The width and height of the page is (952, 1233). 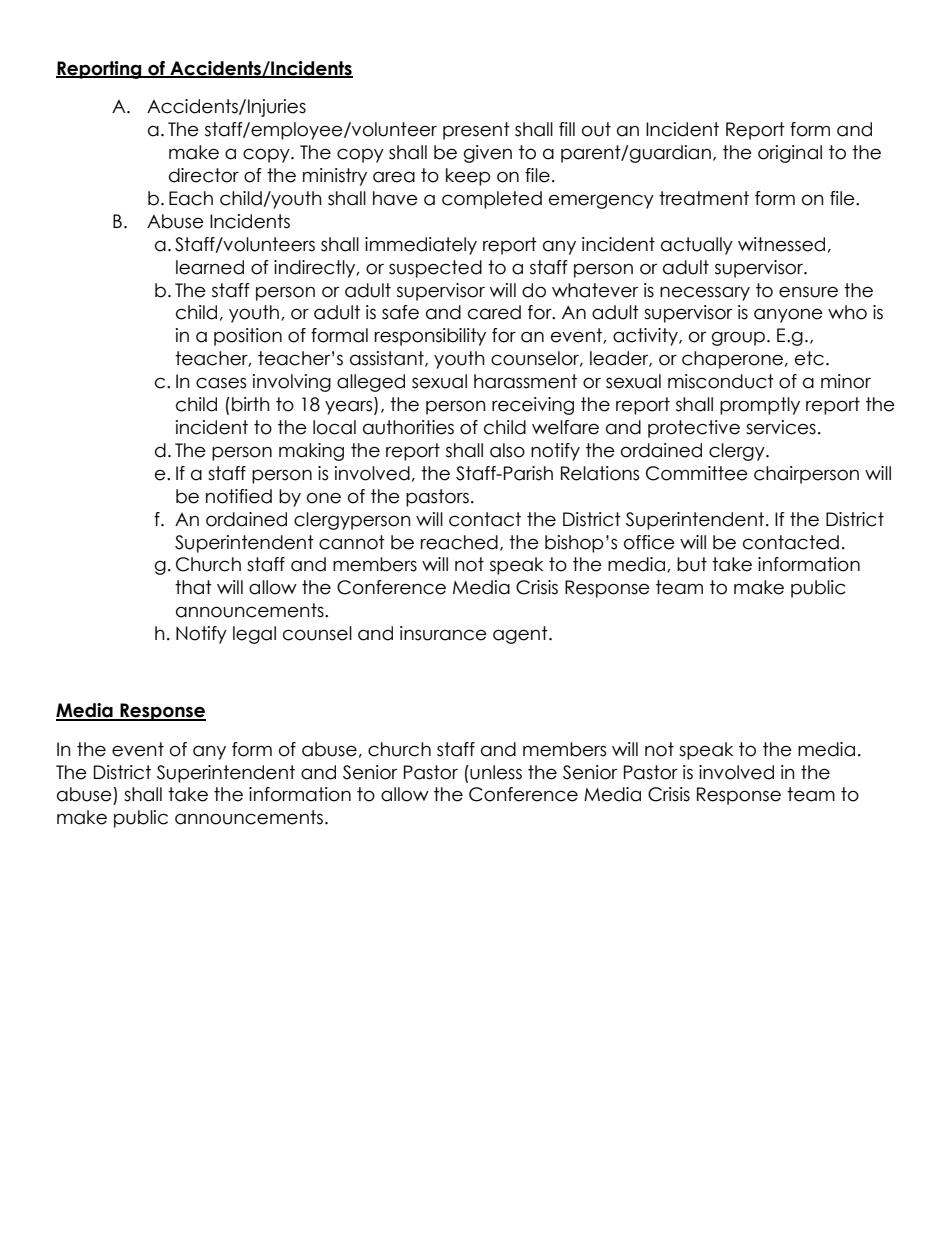 I want to click on legal, so click(x=254, y=635).
